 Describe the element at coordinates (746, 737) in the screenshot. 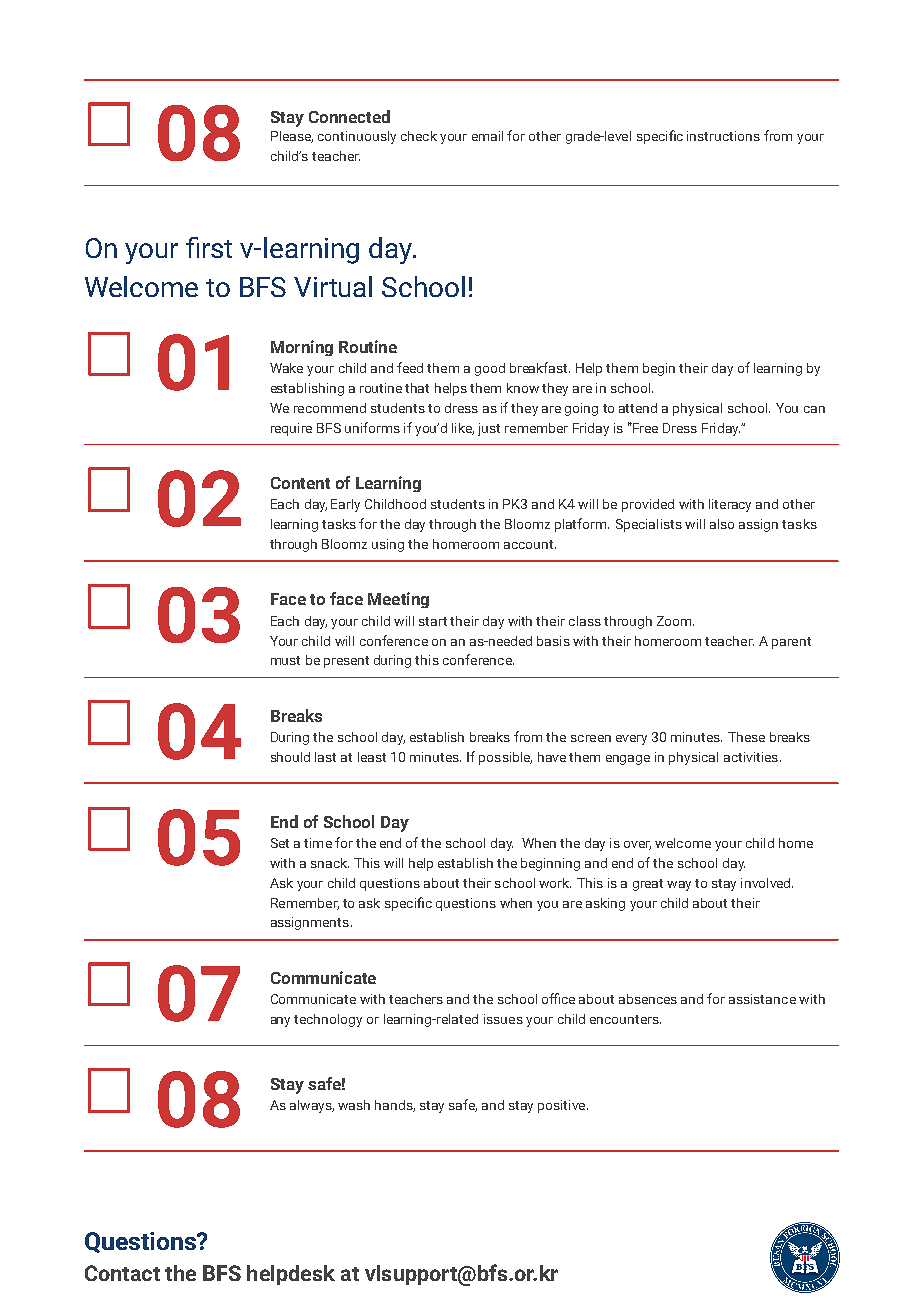

I see `These` at that location.
